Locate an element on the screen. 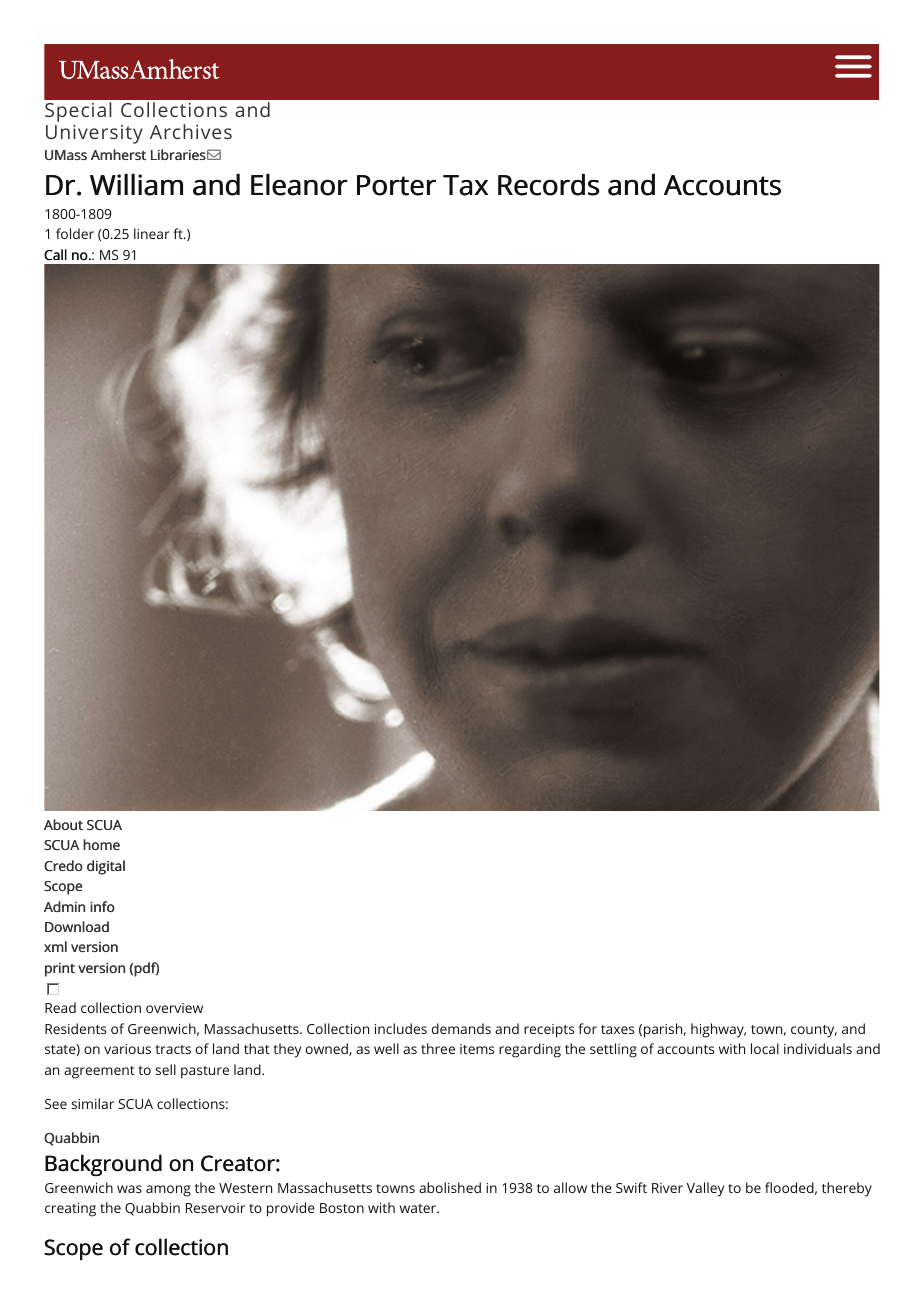 The image size is (924, 1308). local is located at coordinates (765, 1048).
